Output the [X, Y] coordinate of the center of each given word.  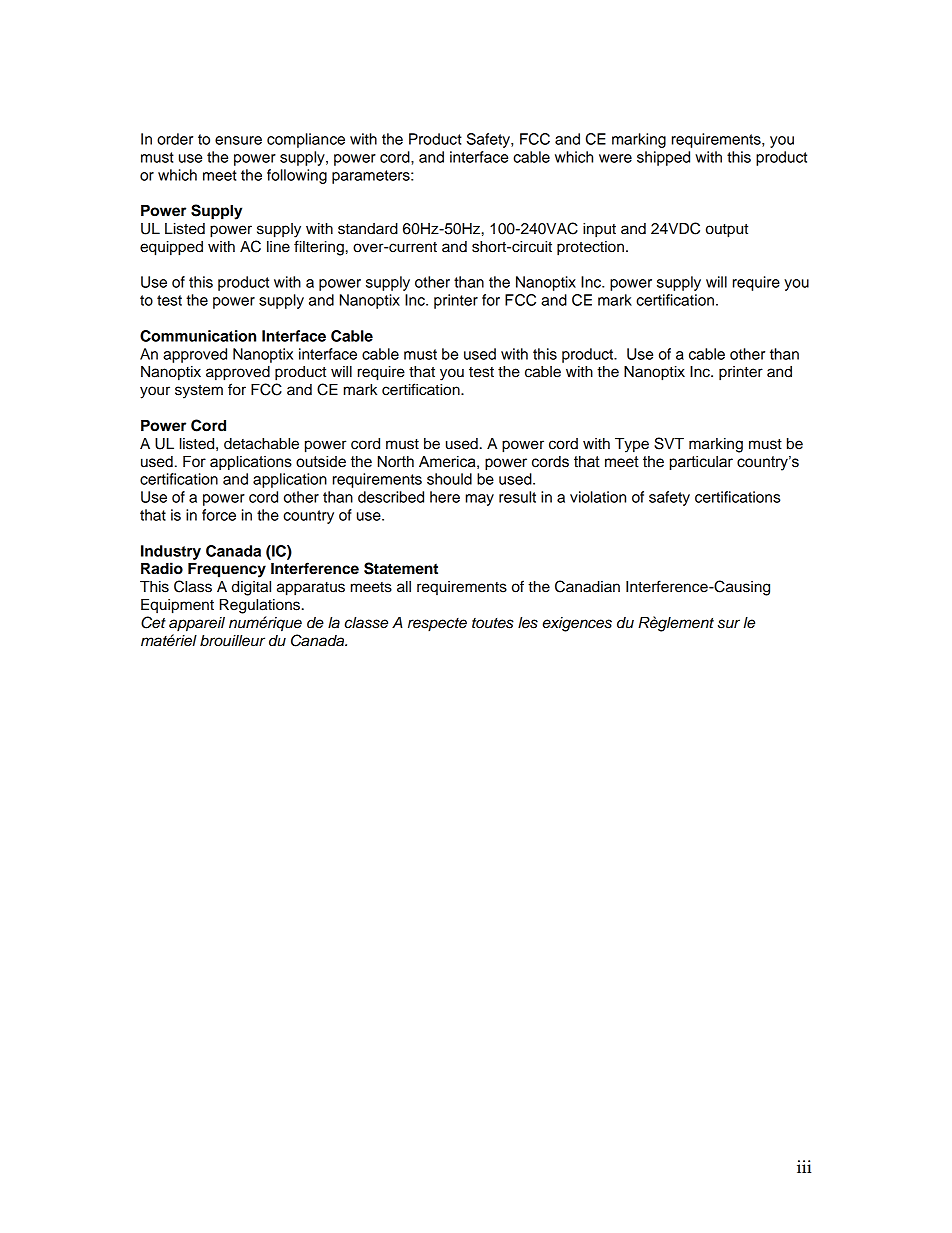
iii [804, 1166]
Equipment [177, 606]
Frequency [227, 570]
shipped [663, 158]
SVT [669, 443]
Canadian [587, 586]
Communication [198, 336]
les [528, 623]
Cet [153, 622]
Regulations [260, 606]
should [449, 479]
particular [701, 463]
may [480, 500]
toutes [493, 623]
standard [368, 229]
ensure [238, 140]
